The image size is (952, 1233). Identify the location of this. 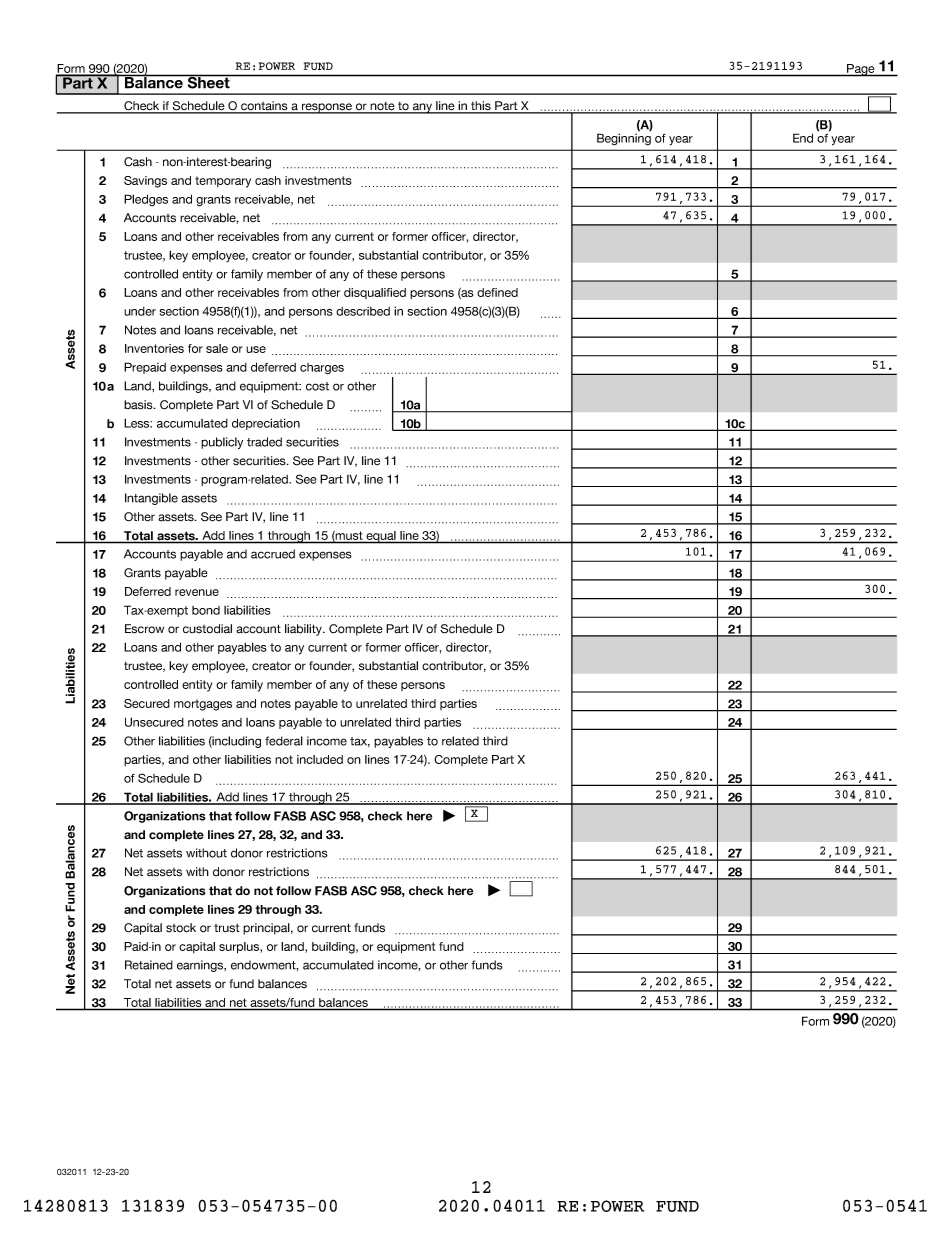
(481, 107).
